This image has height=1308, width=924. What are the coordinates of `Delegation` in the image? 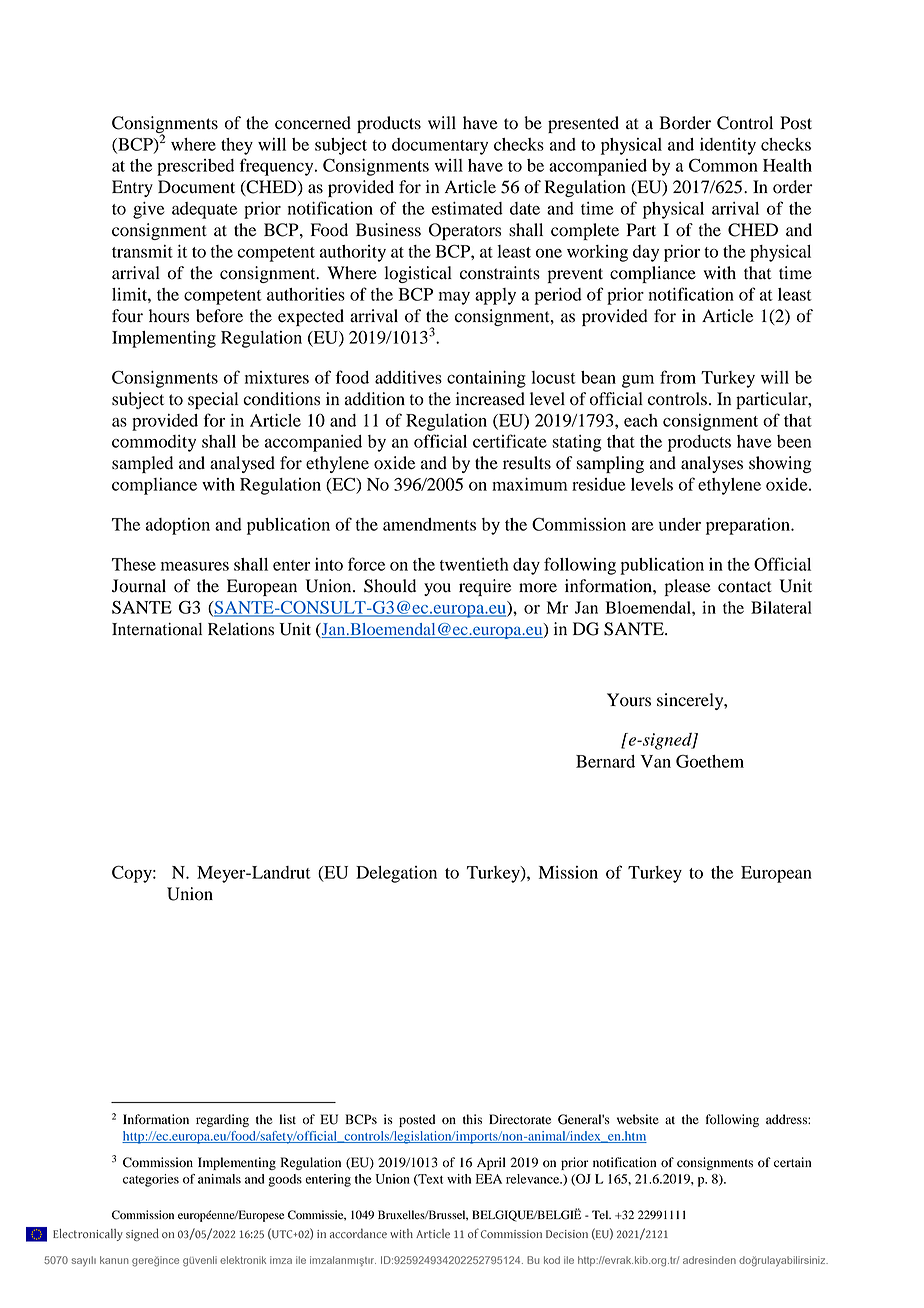 It's located at (396, 874).
